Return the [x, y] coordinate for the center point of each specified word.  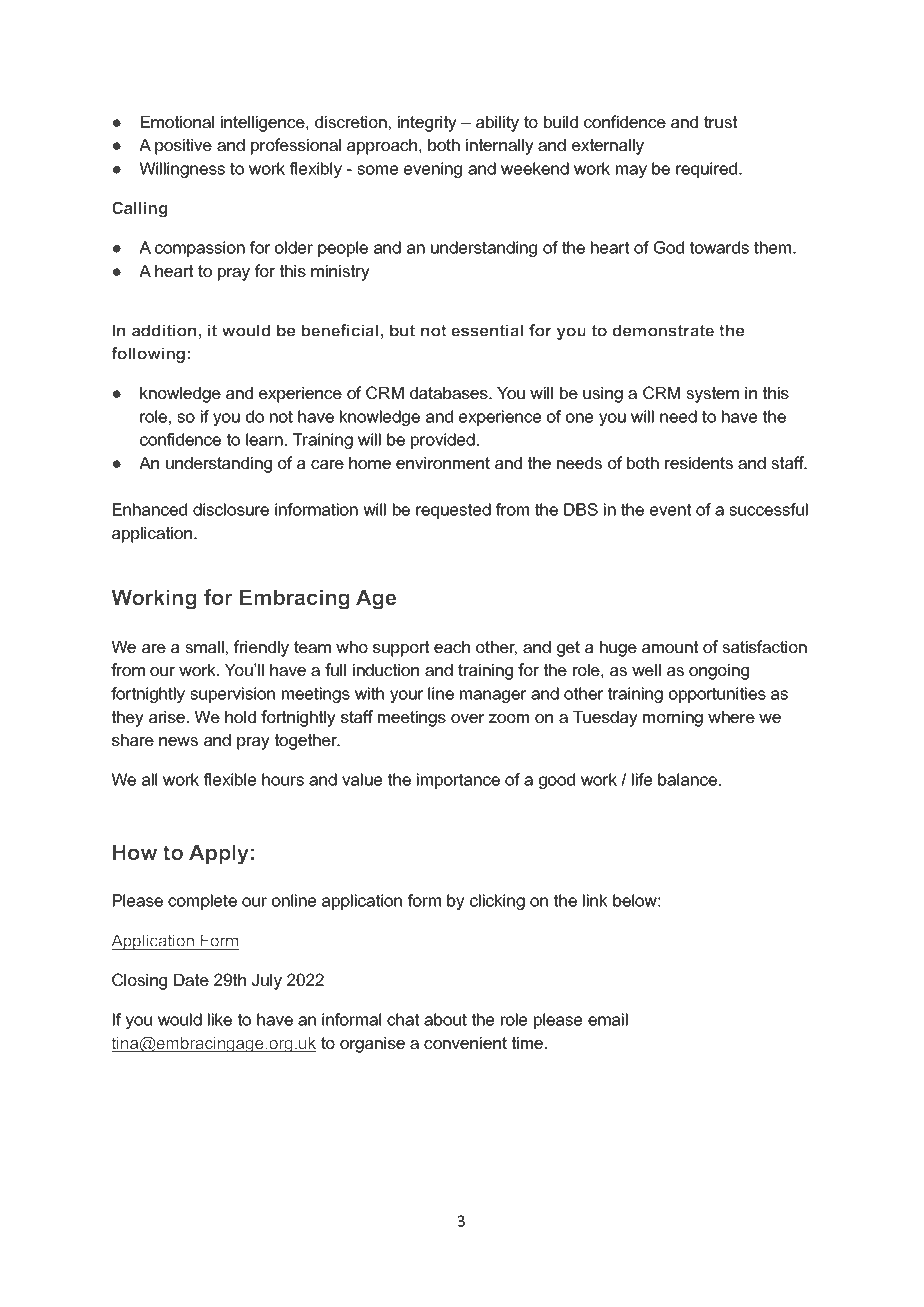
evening [433, 170]
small [204, 647]
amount [670, 647]
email [608, 1019]
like [220, 1019]
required [706, 170]
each [452, 647]
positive [183, 147]
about [445, 1019]
